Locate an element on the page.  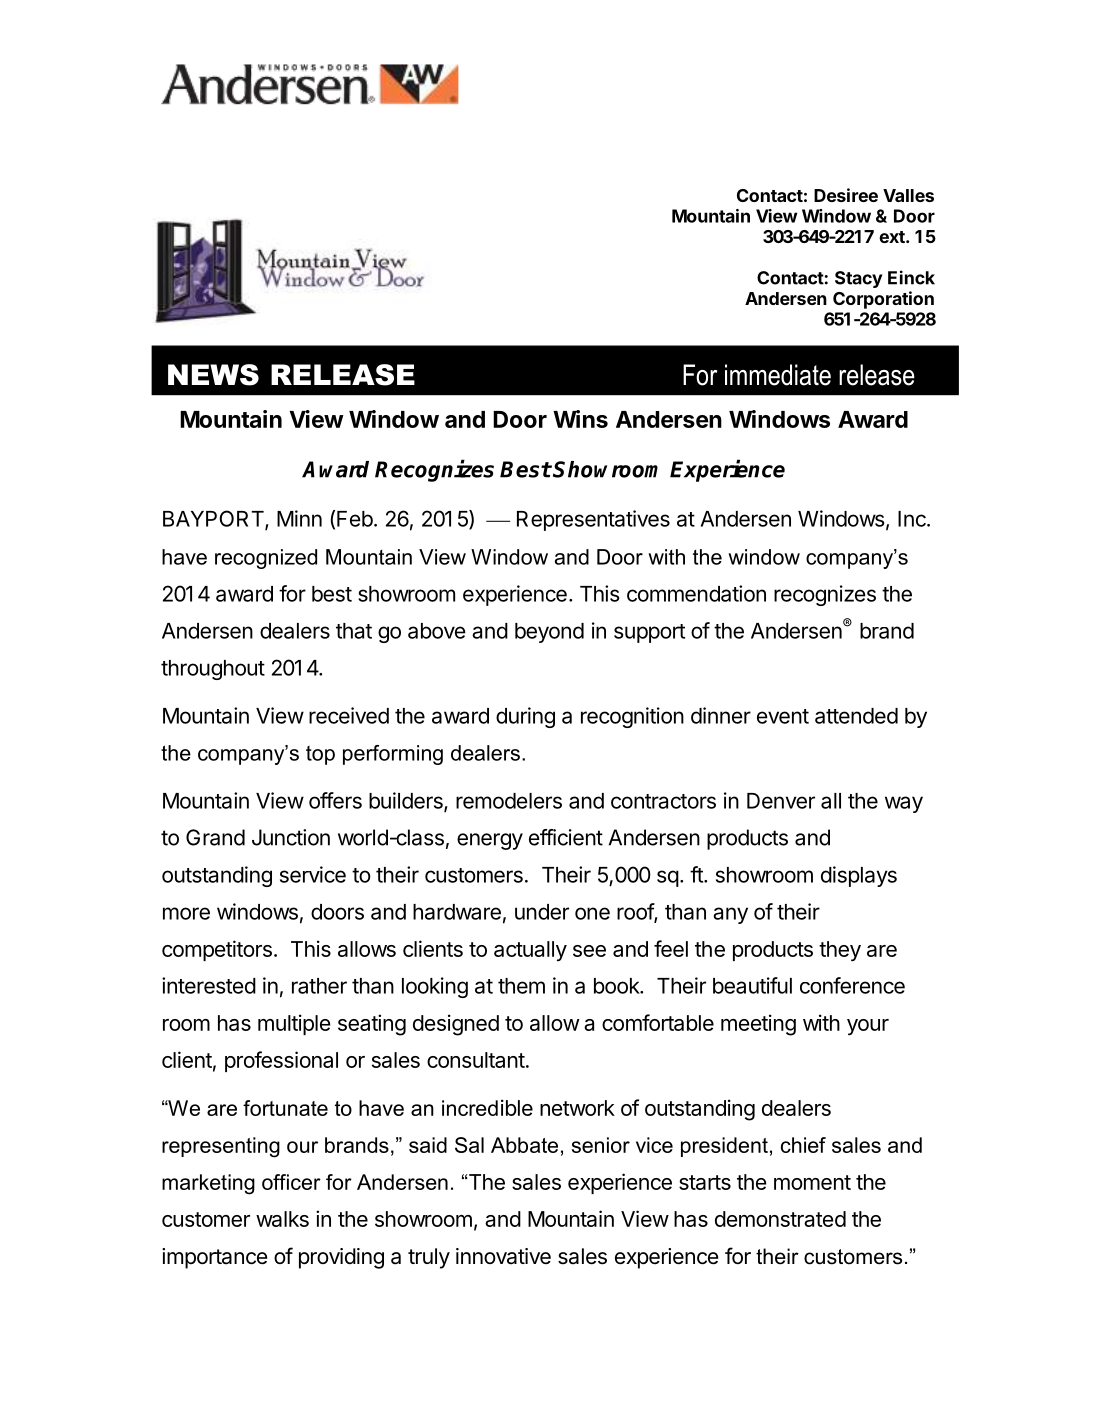
immediate is located at coordinates (778, 375).
